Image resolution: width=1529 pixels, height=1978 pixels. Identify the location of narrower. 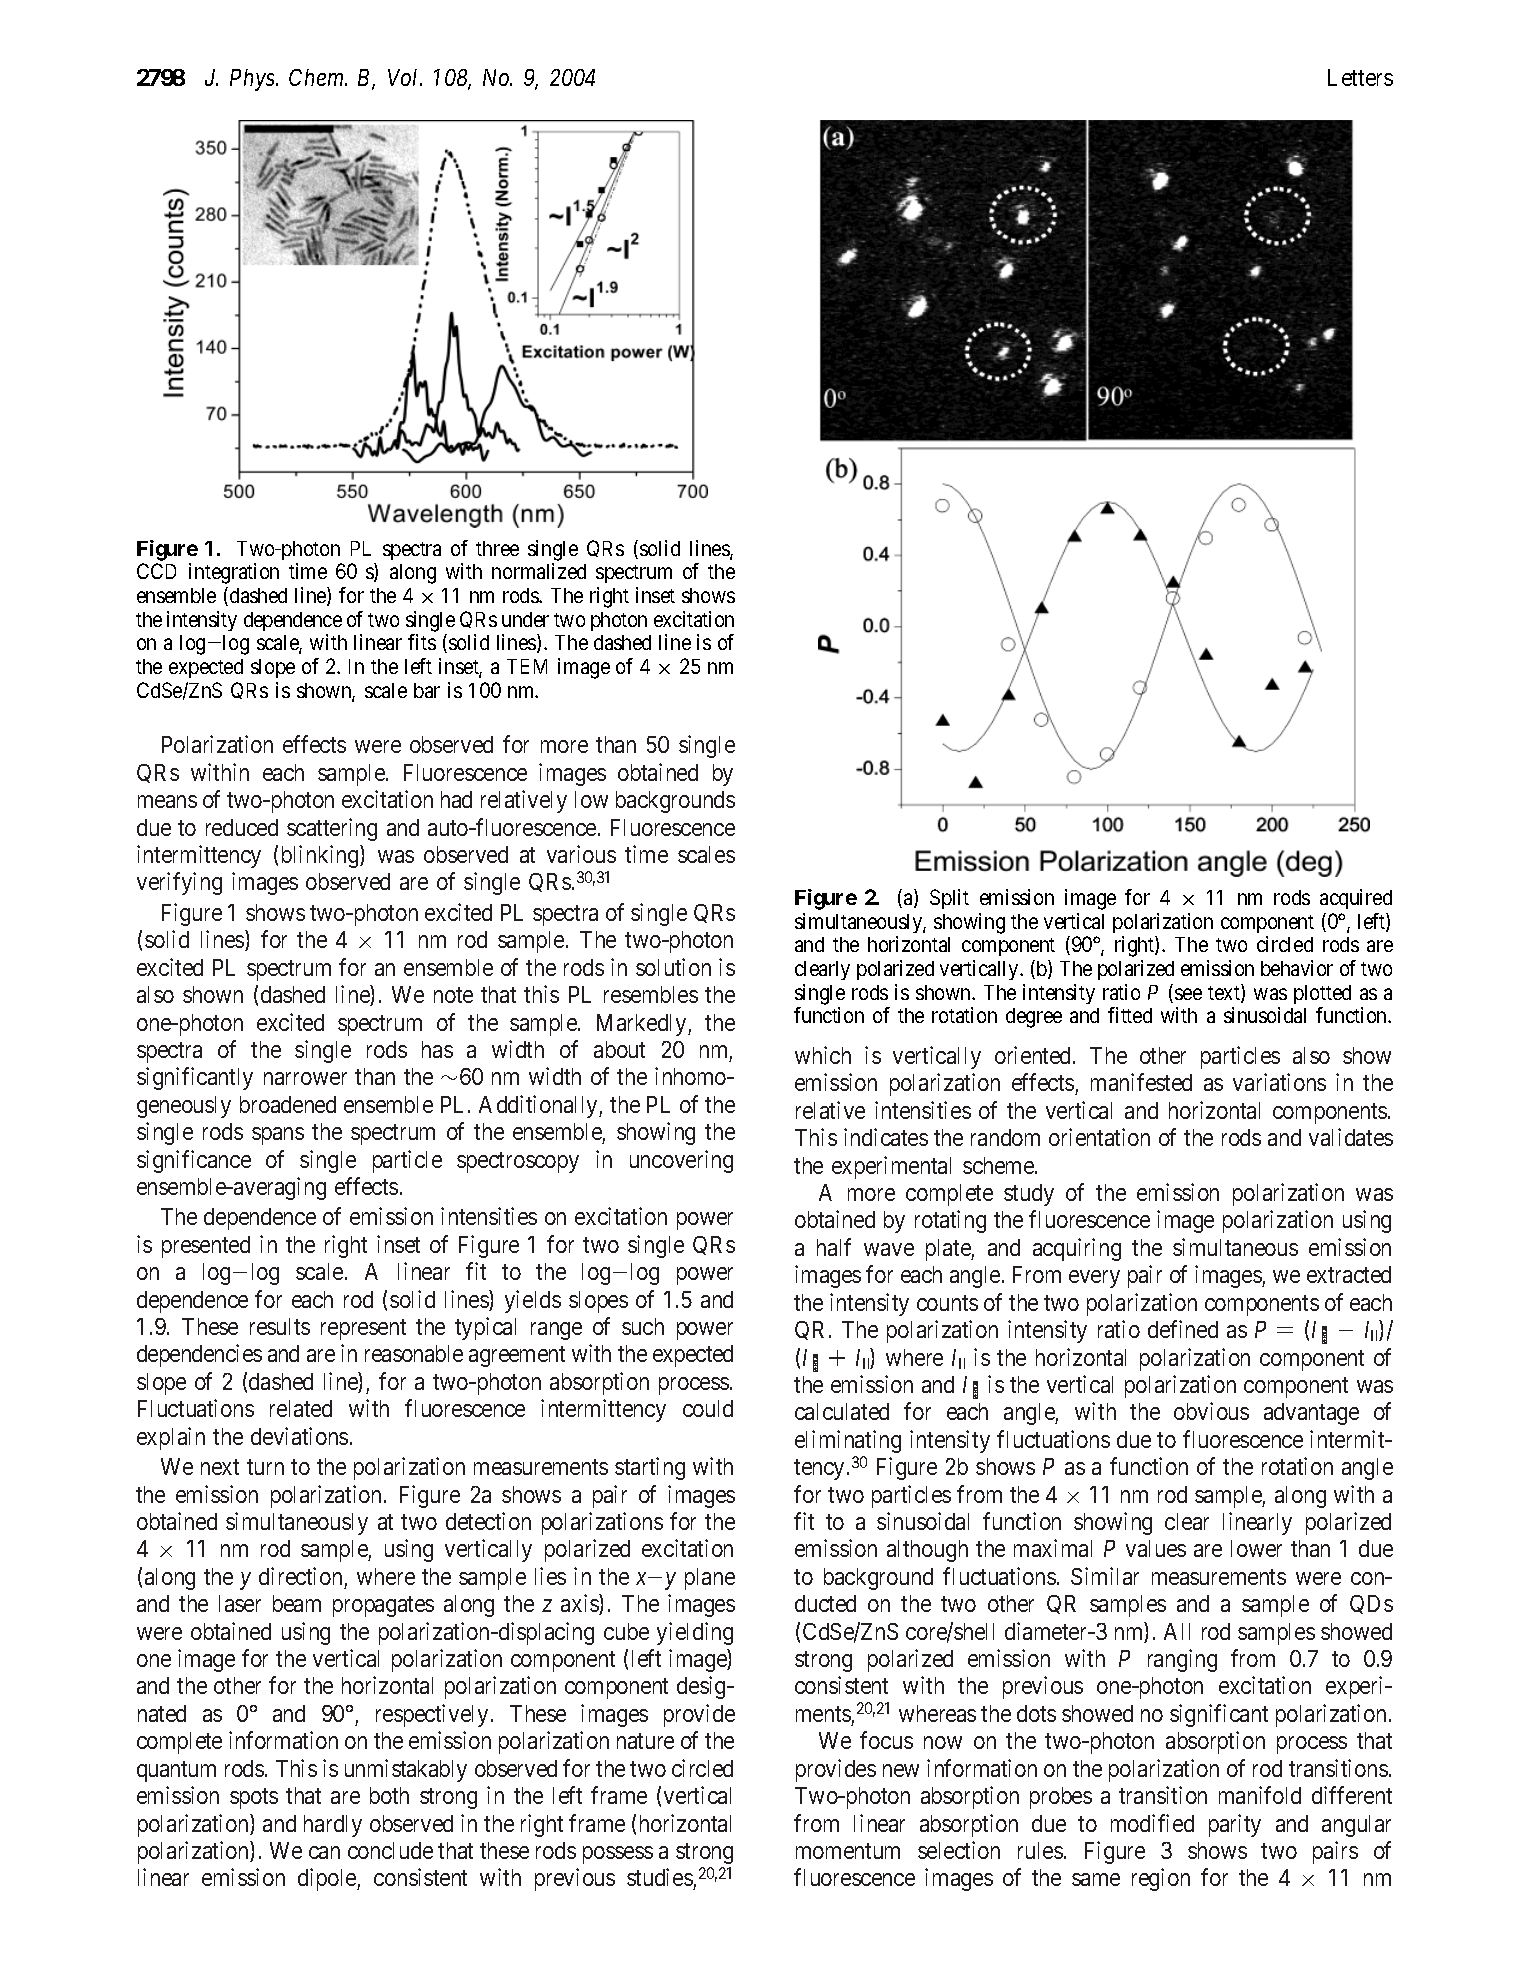
(305, 1078).
